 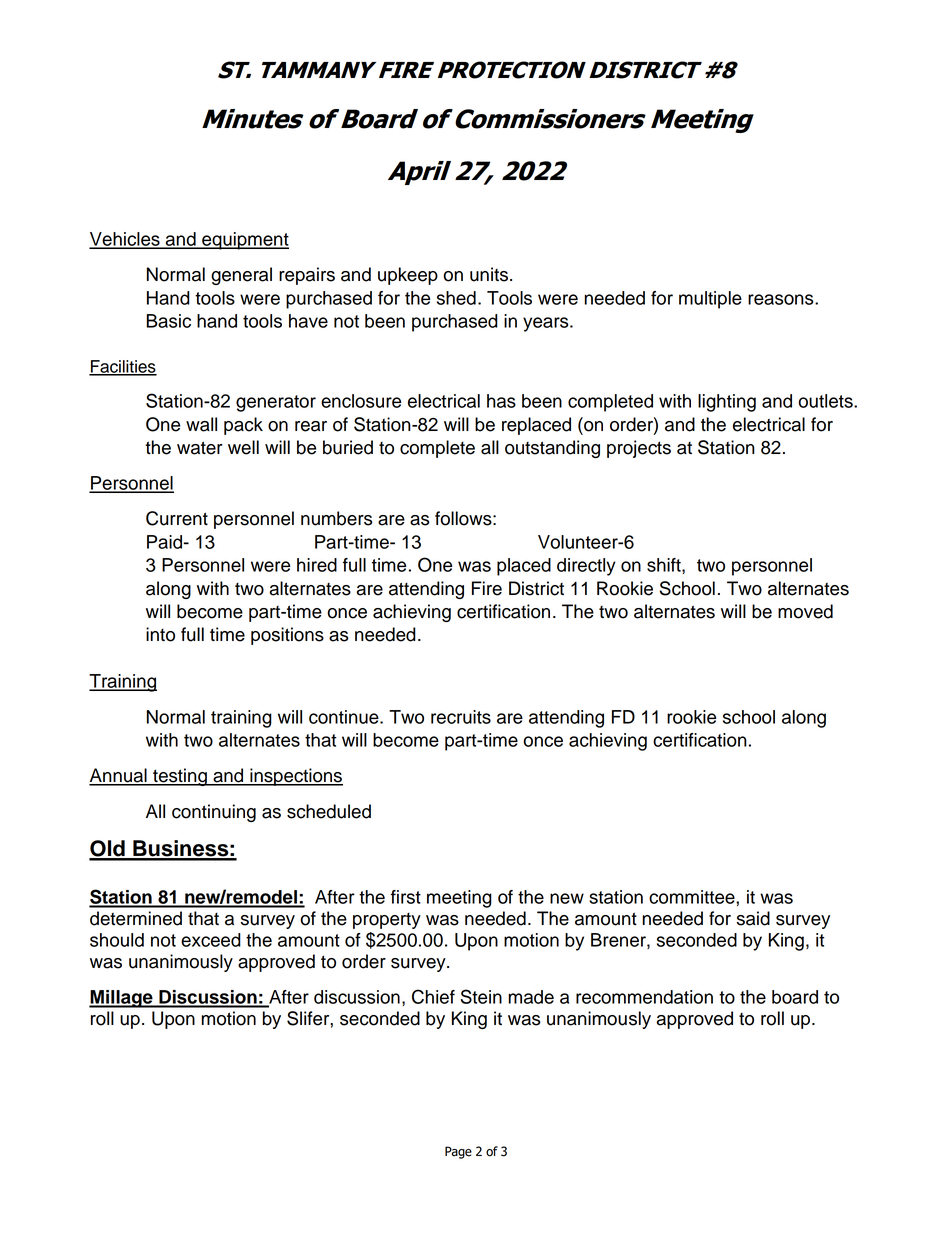 What do you see at coordinates (639, 449) in the document?
I see `projects` at bounding box center [639, 449].
